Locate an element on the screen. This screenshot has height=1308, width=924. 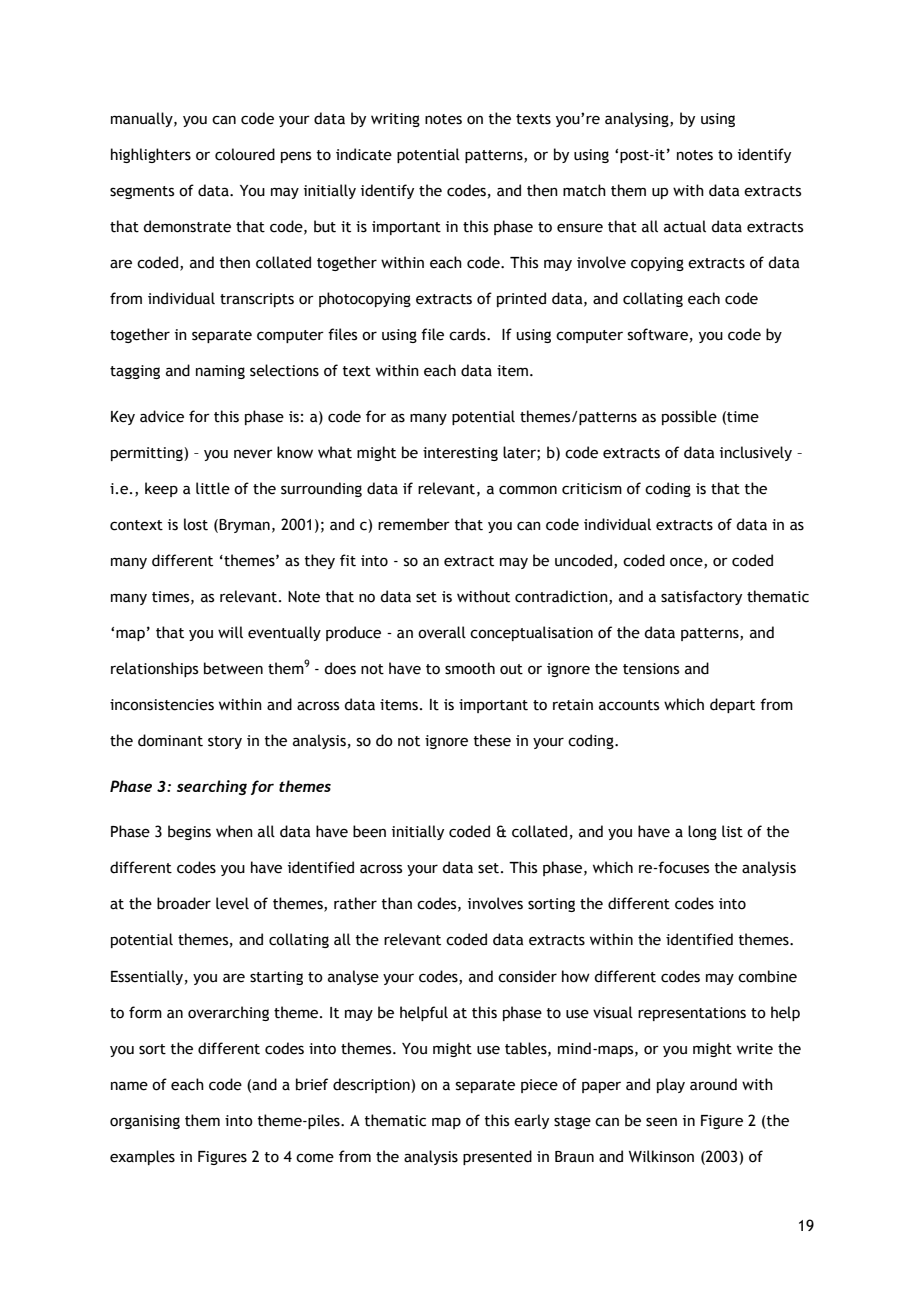
broader is located at coordinates (184, 903).
